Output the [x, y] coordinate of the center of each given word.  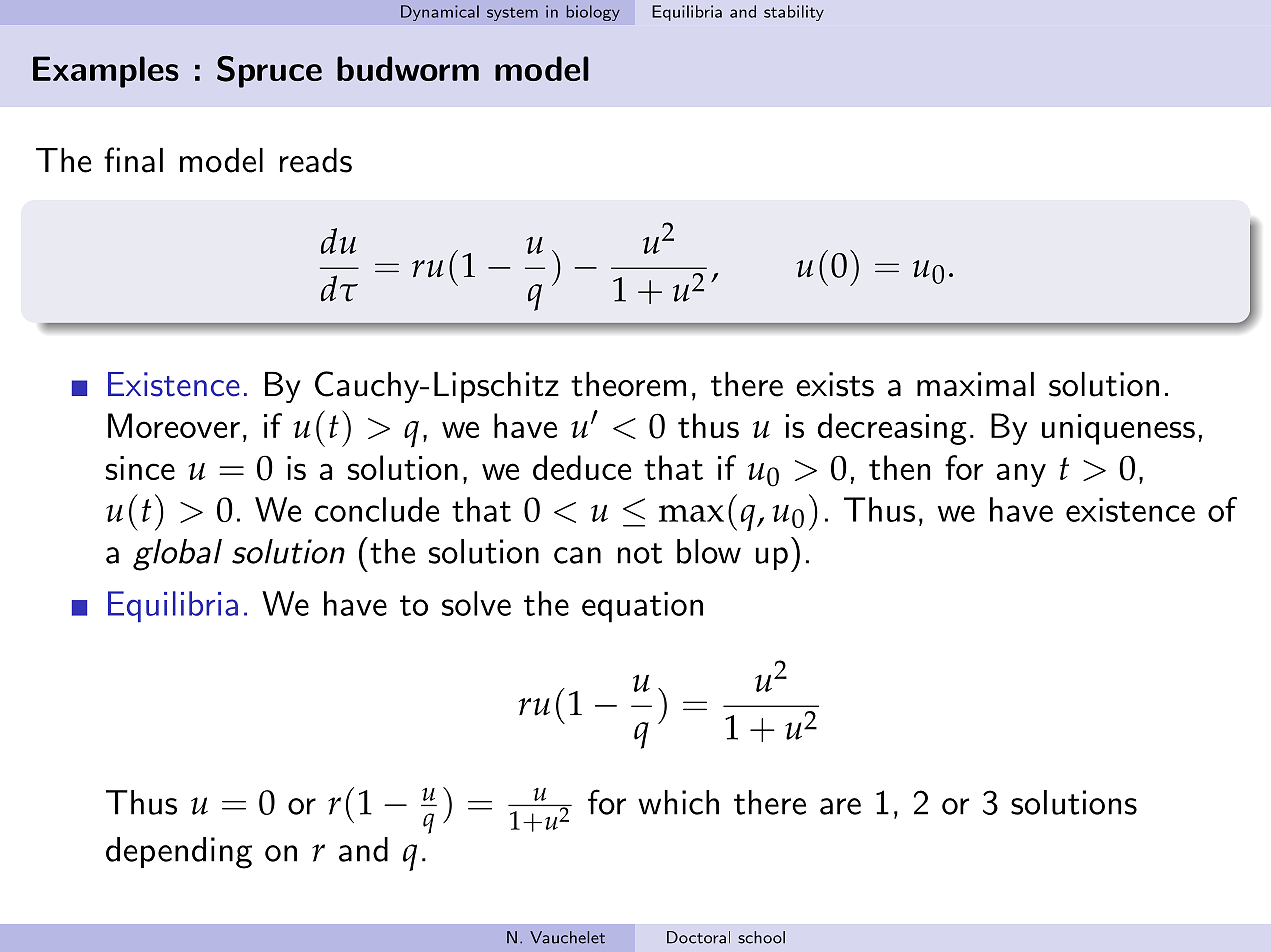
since [140, 468]
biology [593, 13]
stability [794, 13]
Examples [106, 72]
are [840, 806]
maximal [975, 384]
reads [316, 160]
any [1021, 475]
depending [179, 853]
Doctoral [698, 937]
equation [642, 607]
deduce [582, 467]
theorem [628, 384]
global [177, 555]
